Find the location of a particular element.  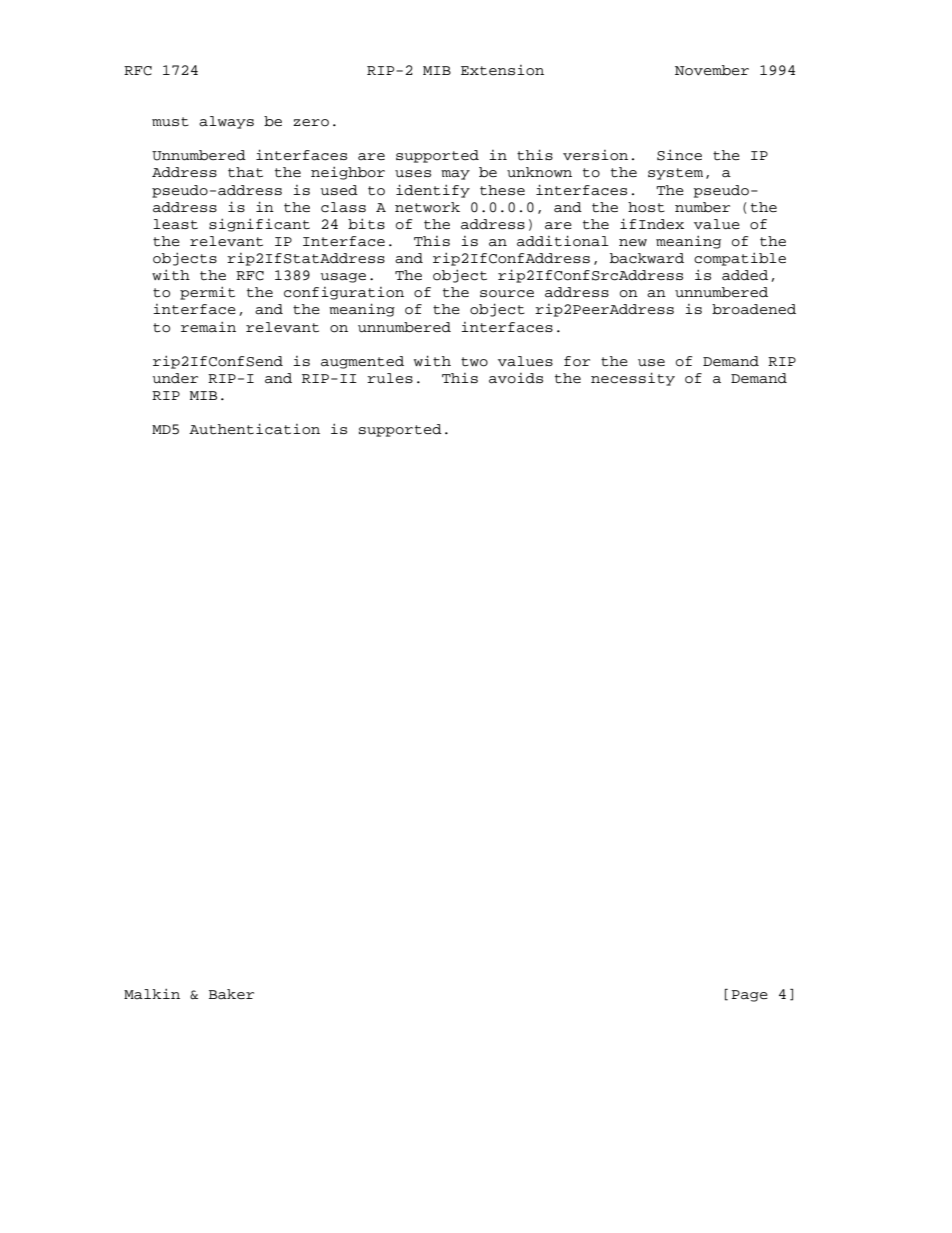

necessity is located at coordinates (633, 379).
